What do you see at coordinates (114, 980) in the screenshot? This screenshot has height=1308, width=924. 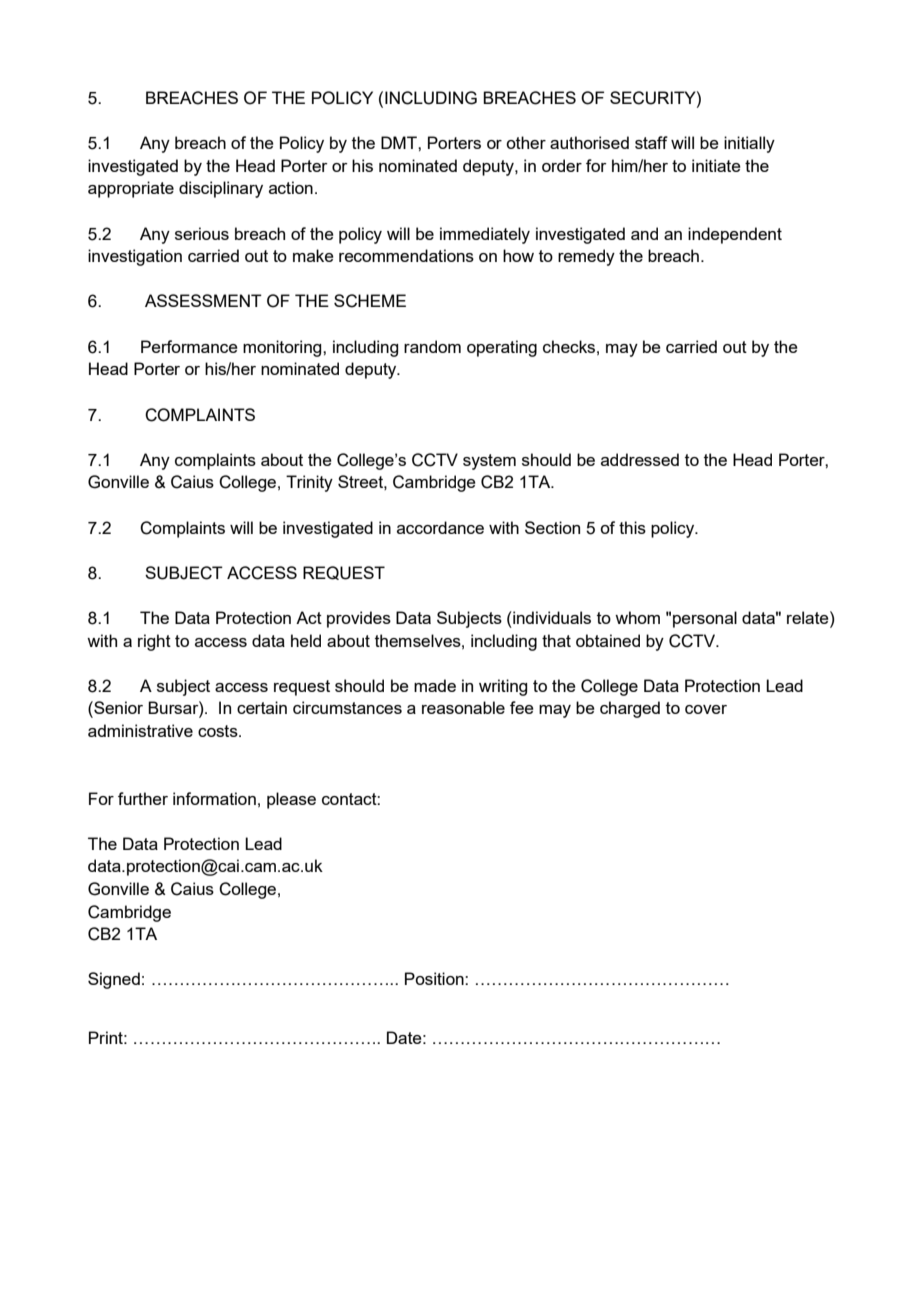 I see `Signed` at bounding box center [114, 980].
